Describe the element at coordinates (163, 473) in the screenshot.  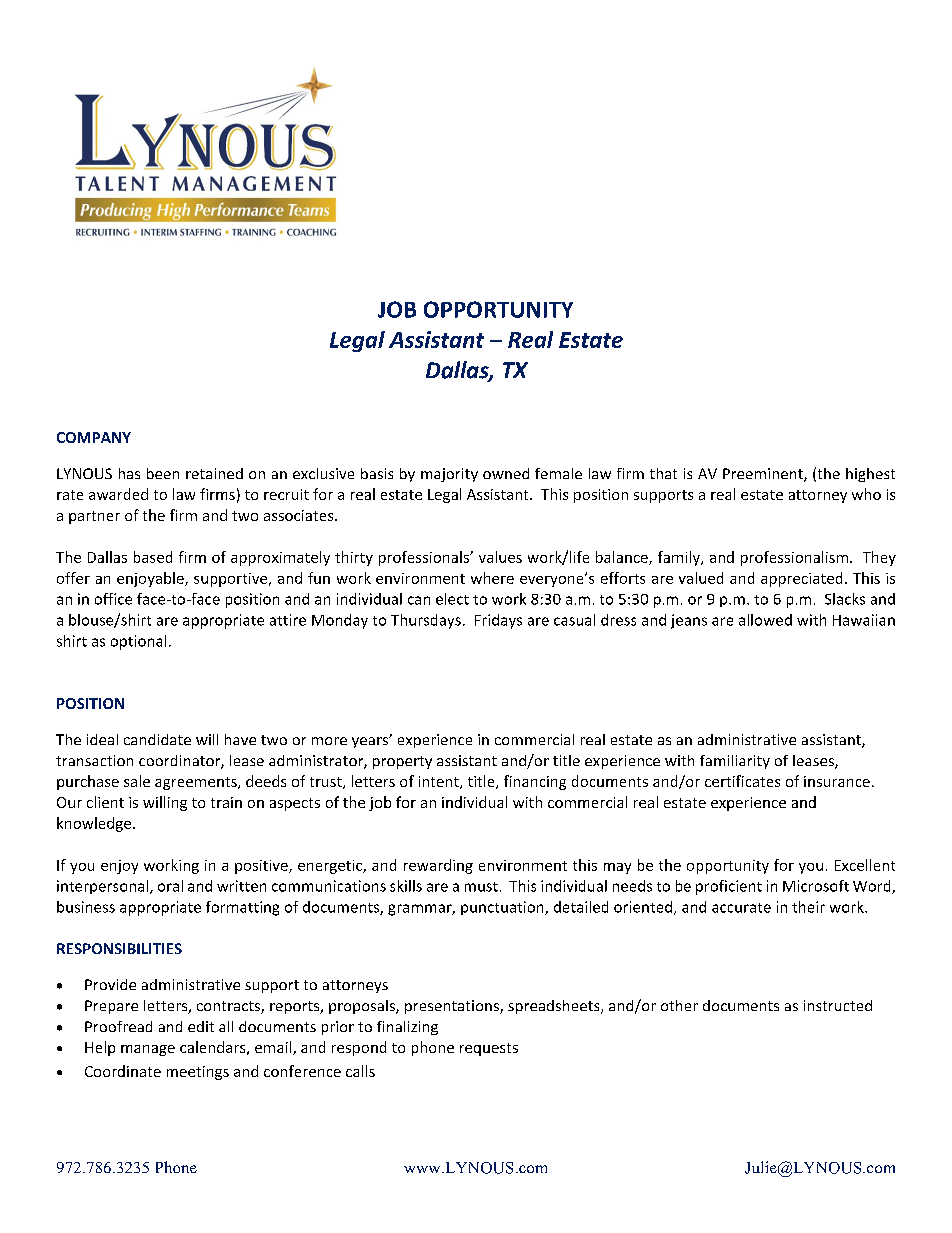
I see `been` at that location.
